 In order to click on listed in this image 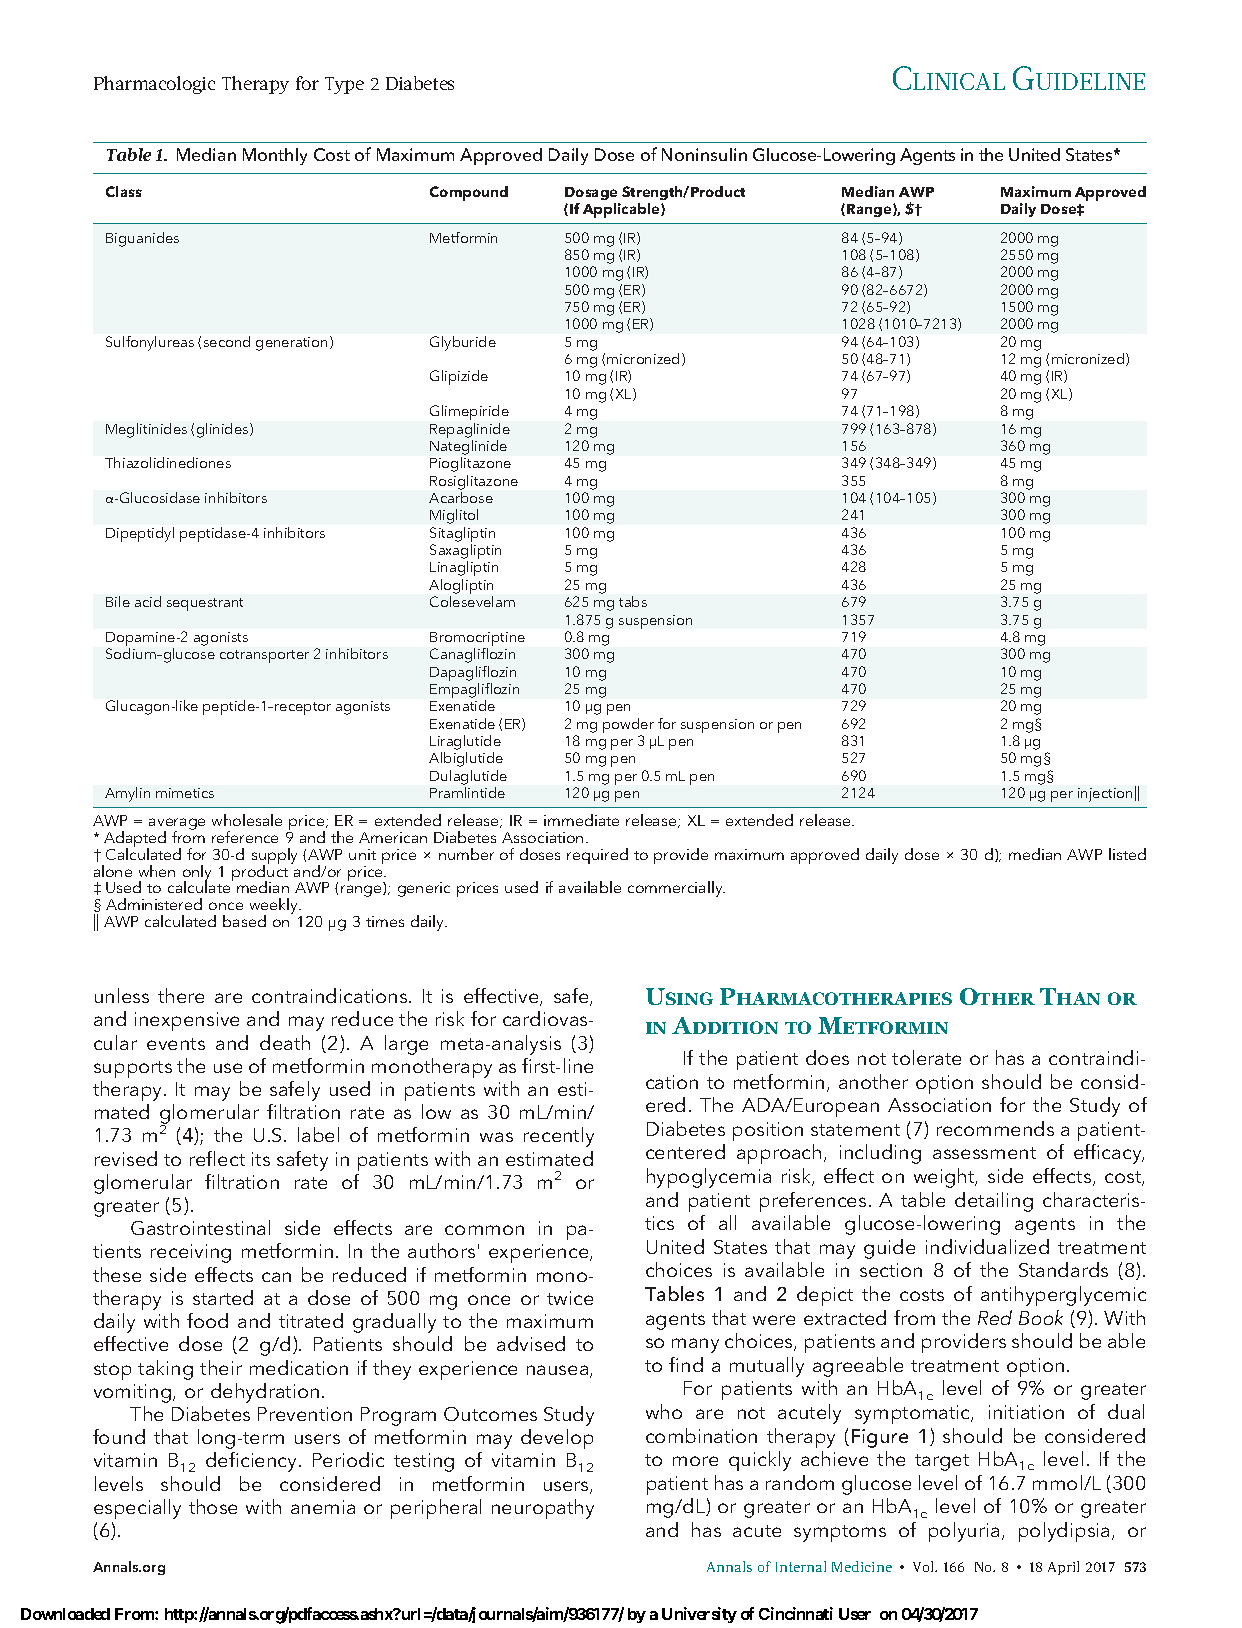, I will do `click(1127, 854)`.
